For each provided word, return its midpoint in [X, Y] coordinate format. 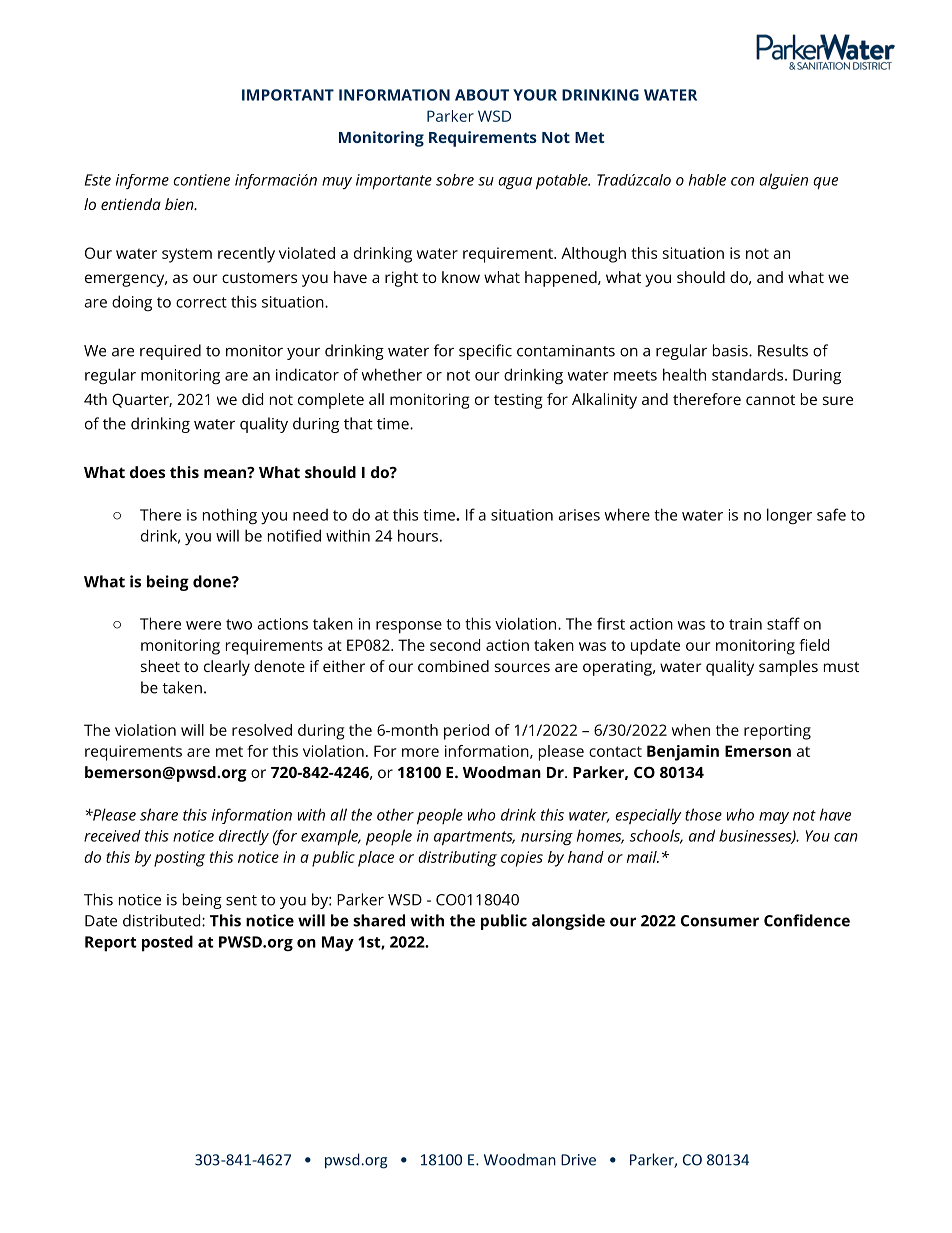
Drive [578, 1160]
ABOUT [482, 95]
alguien [783, 181]
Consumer [720, 921]
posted [167, 943]
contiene [201, 180]
